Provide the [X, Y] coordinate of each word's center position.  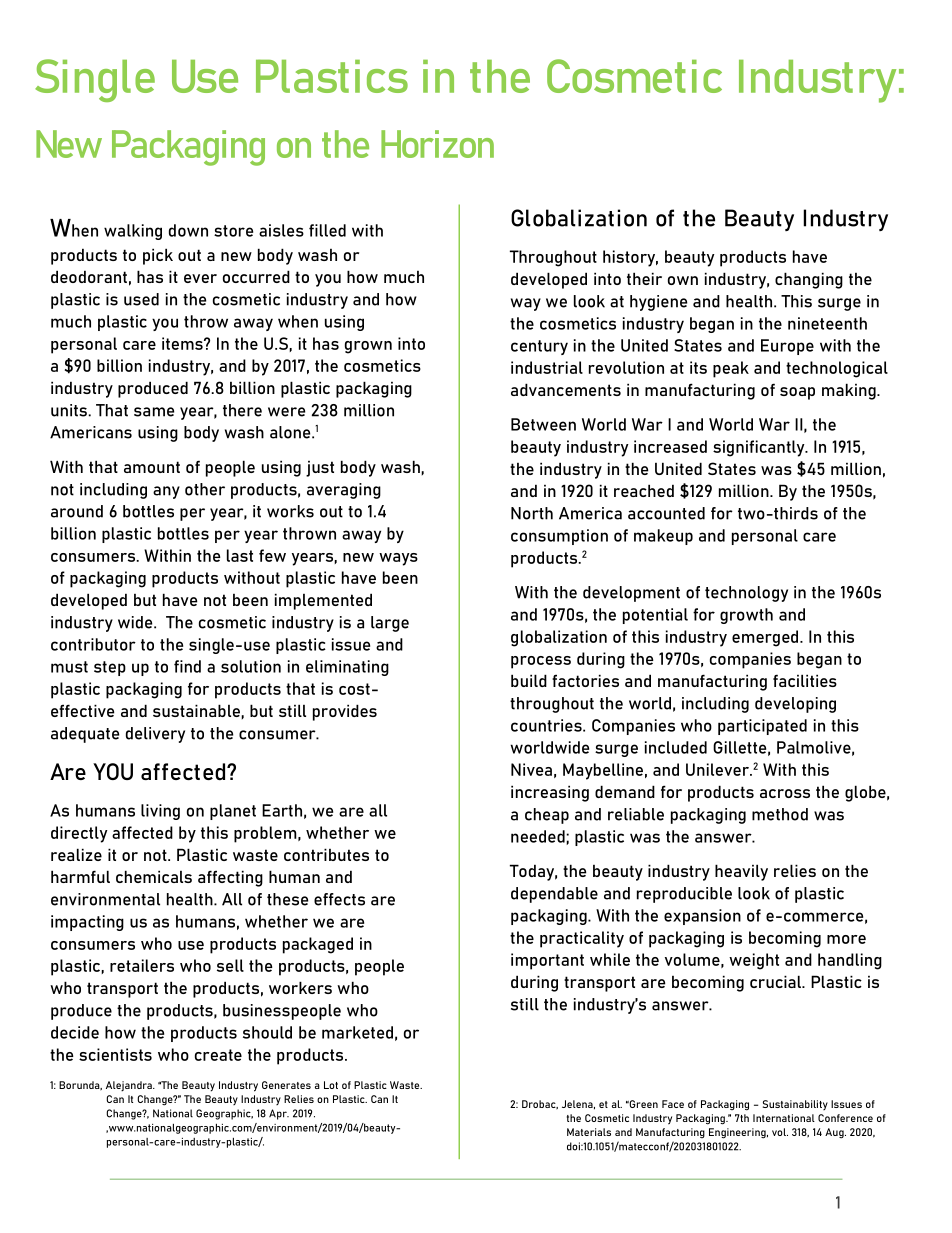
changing [809, 280]
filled [327, 230]
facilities [805, 680]
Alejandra [130, 1086]
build [529, 680]
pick [158, 256]
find [187, 666]
